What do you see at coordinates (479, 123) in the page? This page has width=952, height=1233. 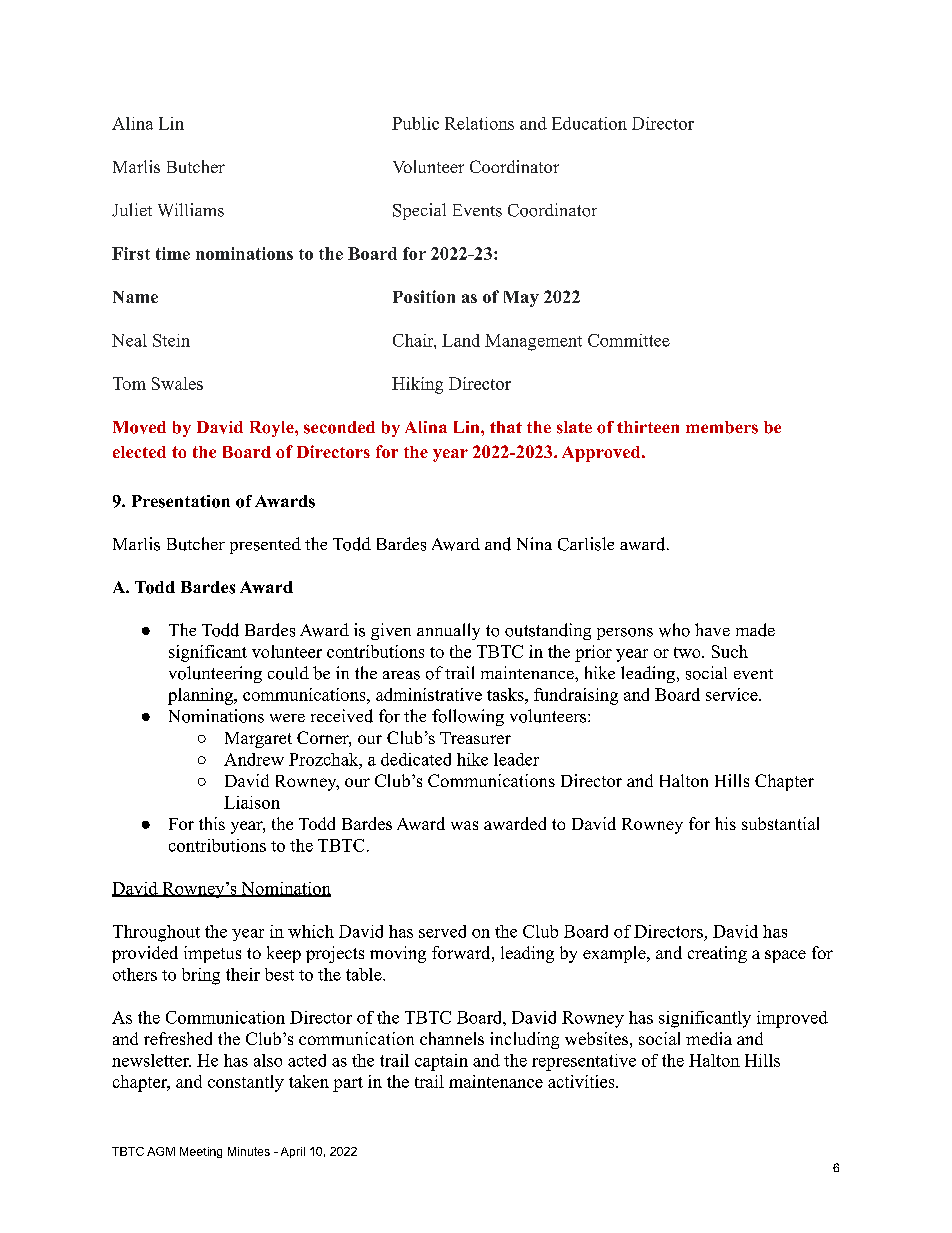 I see `Relations` at bounding box center [479, 123].
